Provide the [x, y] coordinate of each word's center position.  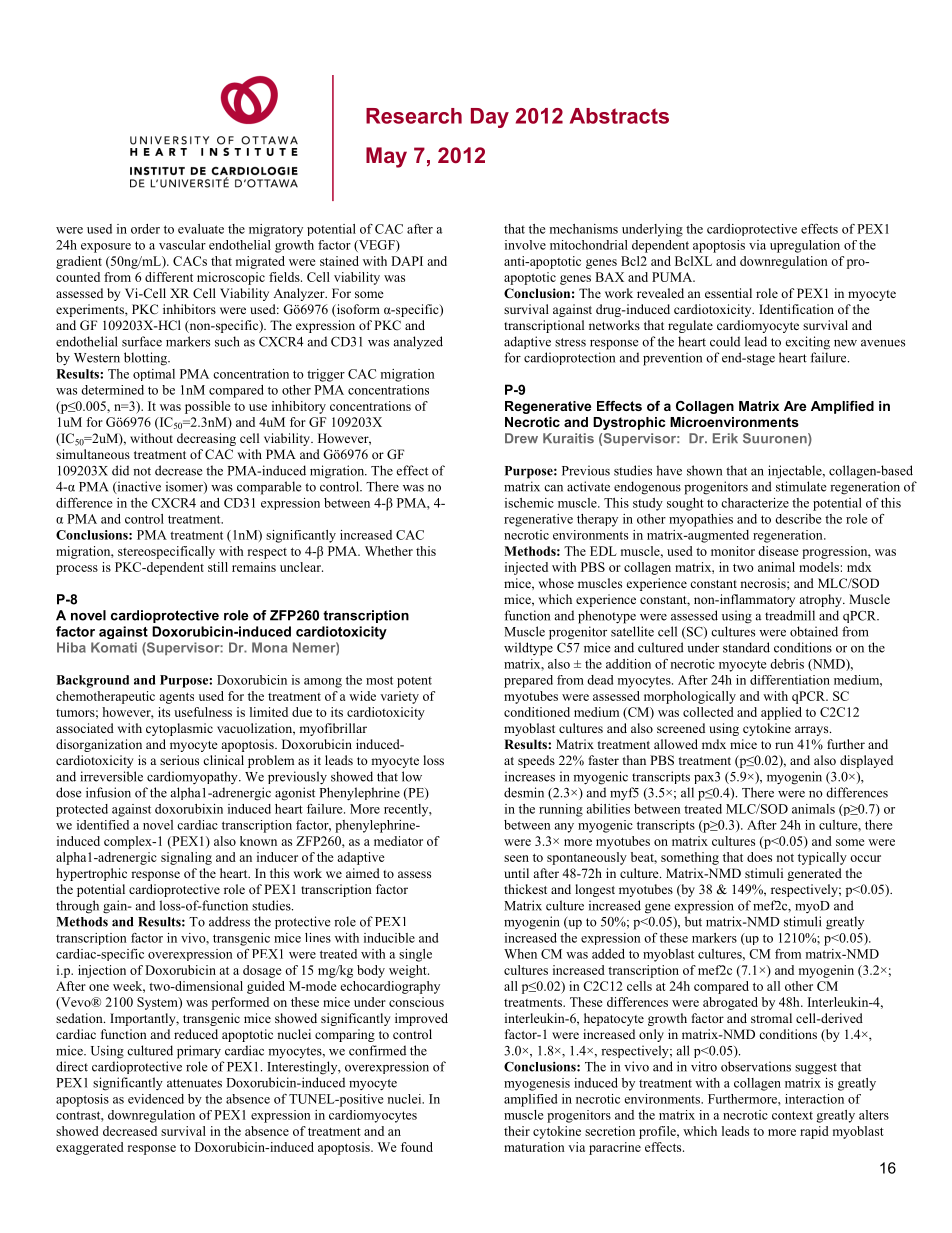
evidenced [156, 1099]
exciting [808, 343]
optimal [154, 375]
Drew [521, 438]
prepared [528, 681]
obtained [814, 631]
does [759, 857]
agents [176, 698]
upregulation [805, 246]
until [516, 873]
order [145, 229]
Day [490, 118]
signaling [186, 858]
